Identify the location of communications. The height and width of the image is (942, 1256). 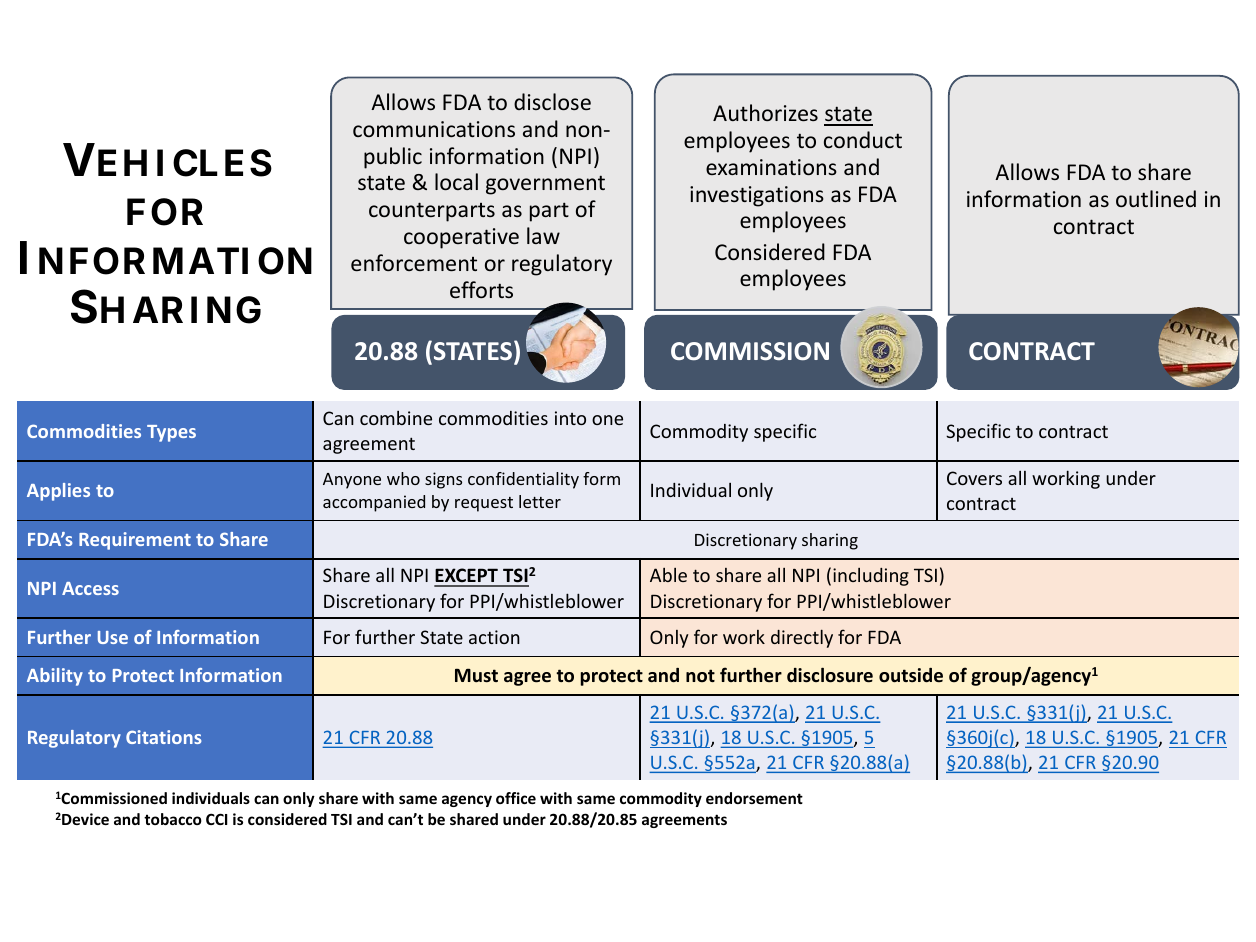
(434, 129).
